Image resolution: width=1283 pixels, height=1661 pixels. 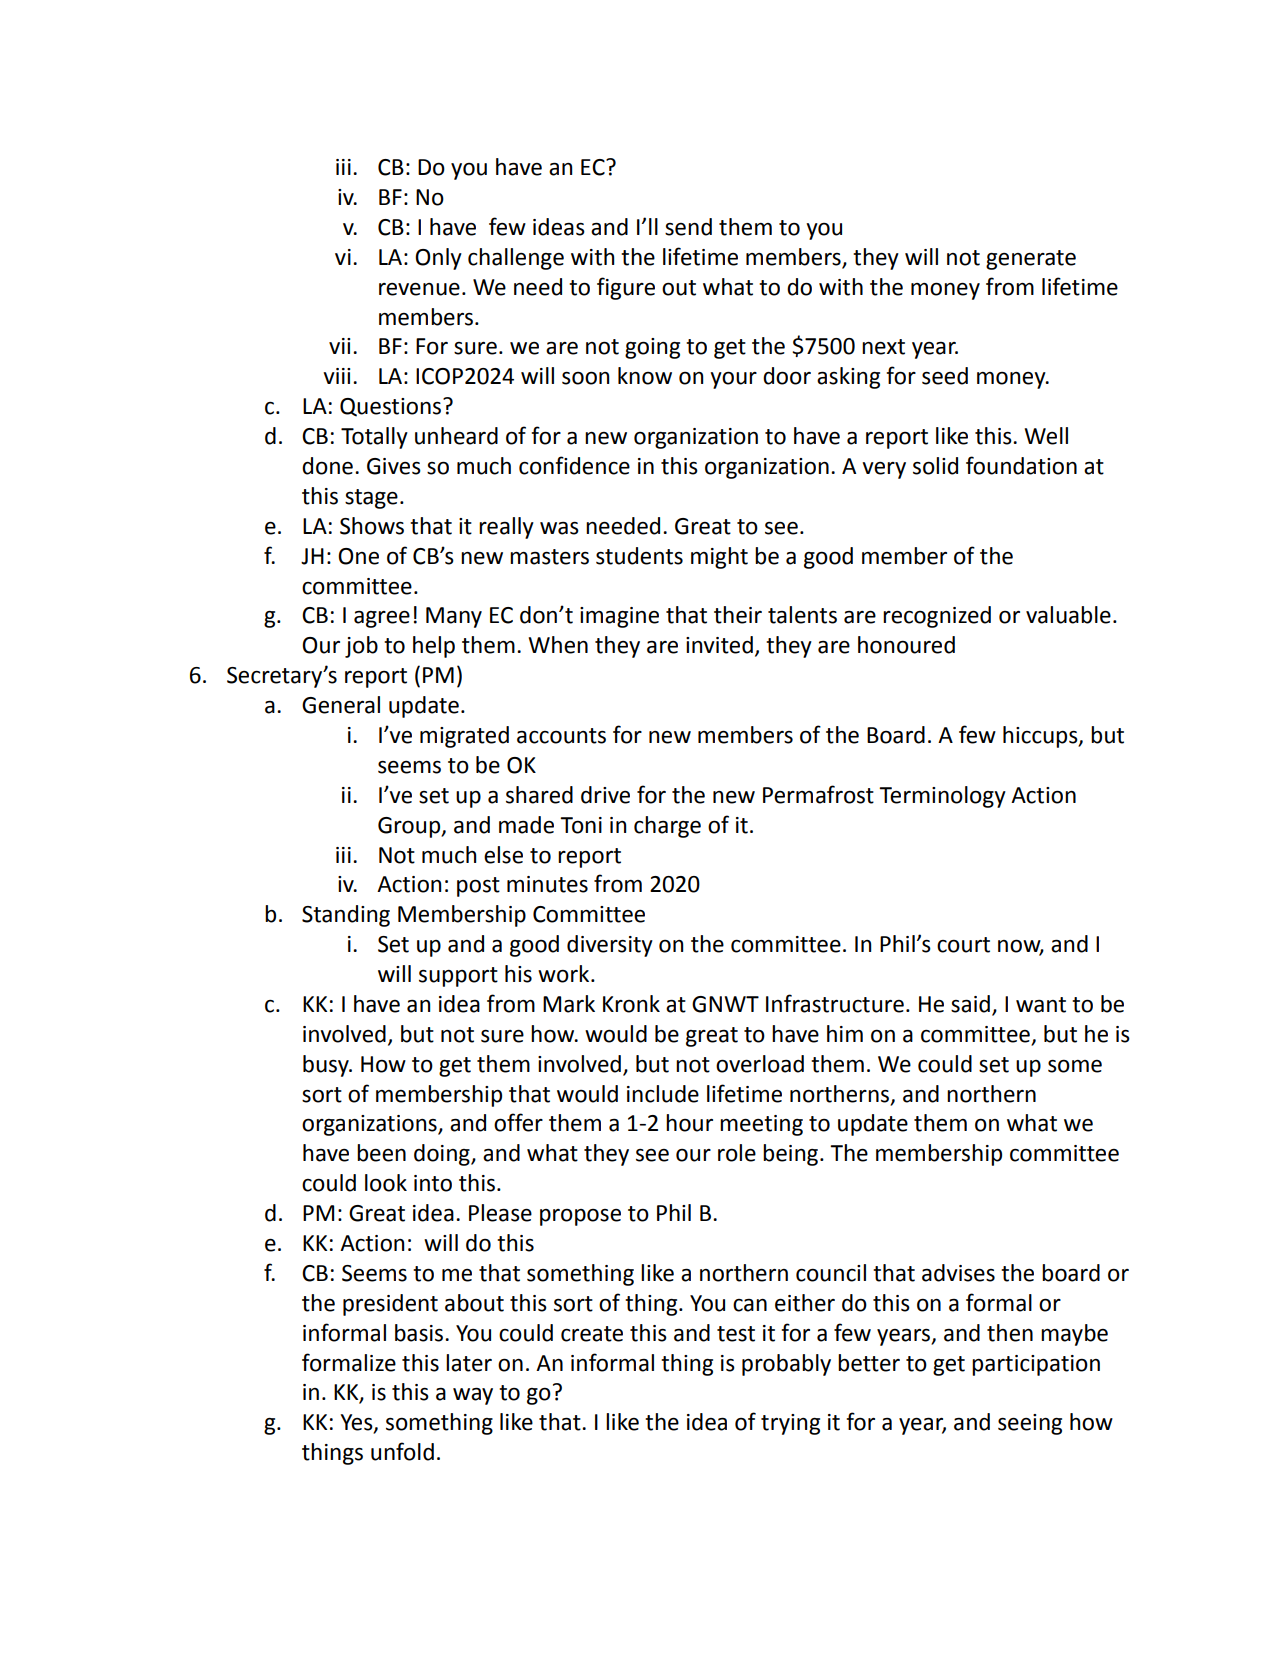 What do you see at coordinates (443, 1155) in the screenshot?
I see `doing` at bounding box center [443, 1155].
